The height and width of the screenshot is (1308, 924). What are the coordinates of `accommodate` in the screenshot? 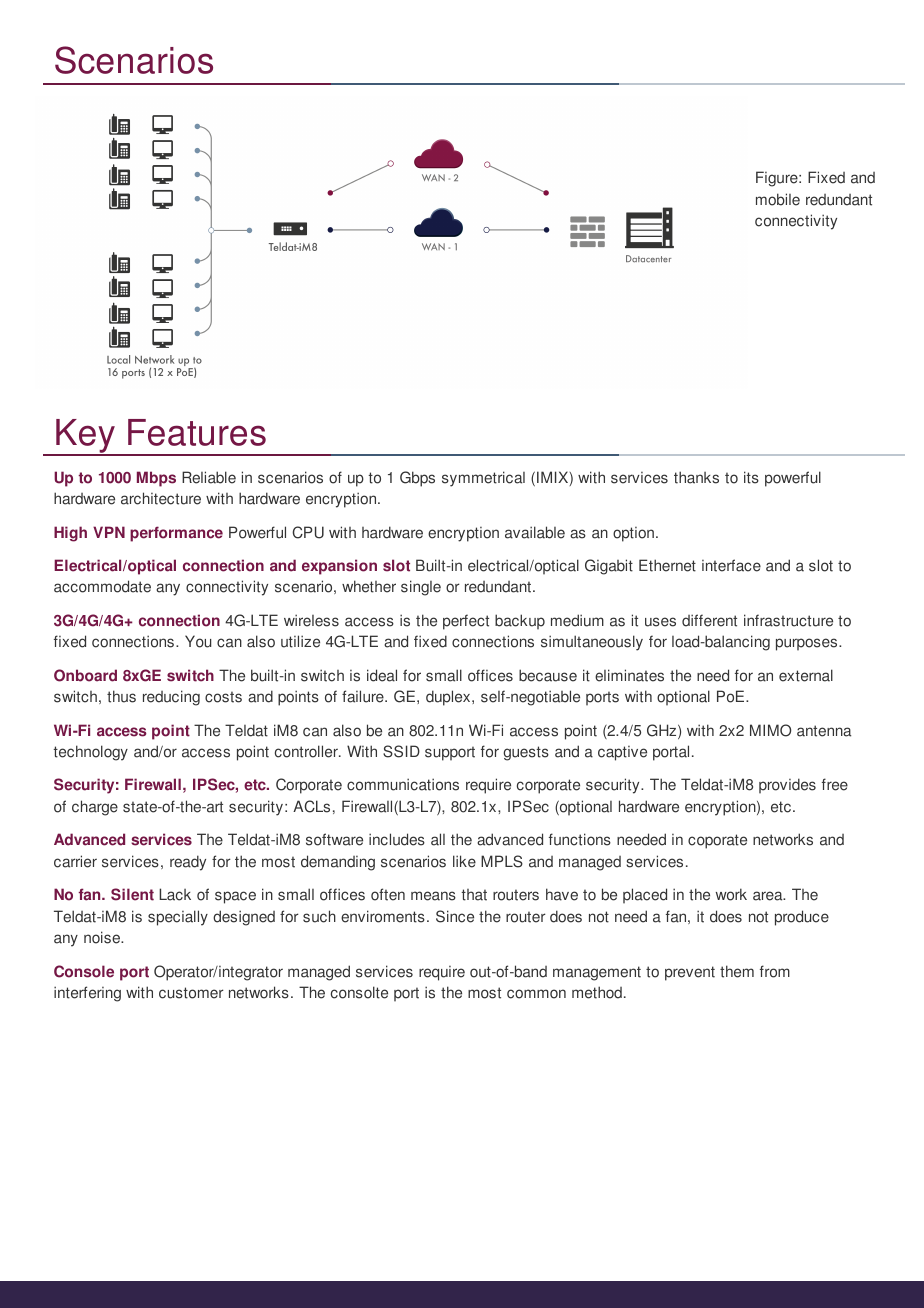 It's located at (102, 586).
